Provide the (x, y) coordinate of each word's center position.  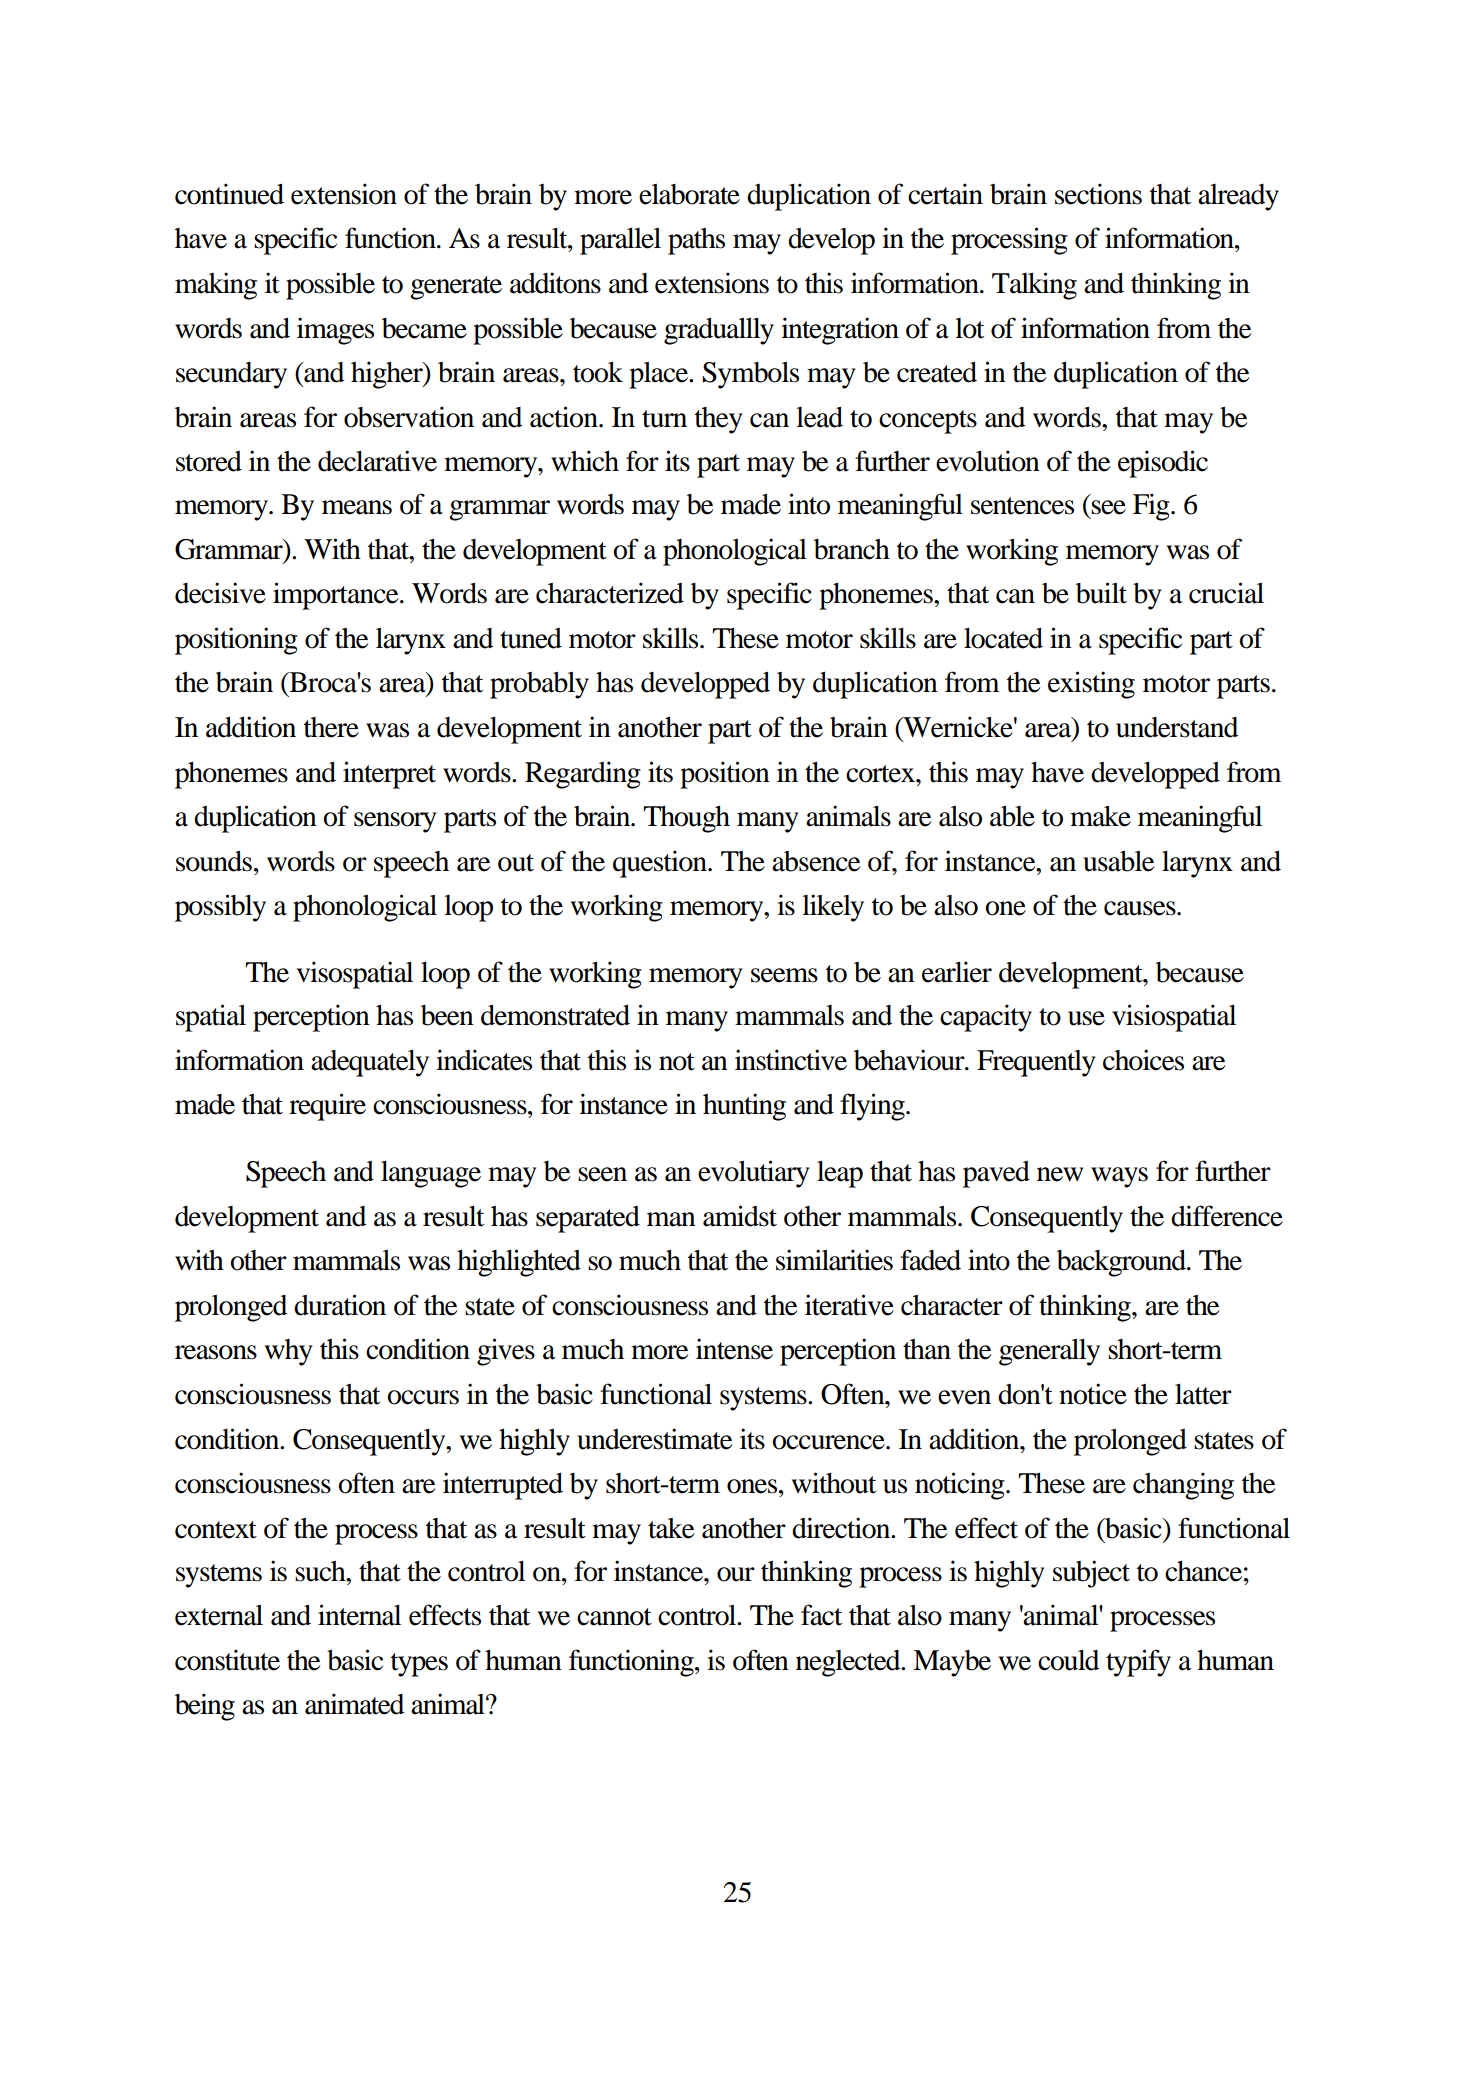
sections (1098, 194)
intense (734, 1349)
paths (696, 241)
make (1100, 816)
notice (1093, 1394)
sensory (395, 822)
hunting (744, 1107)
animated (355, 1704)
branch (852, 549)
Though (686, 819)
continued (229, 194)
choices (1143, 1060)
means (357, 507)
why (289, 1352)
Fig (1152, 507)
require (327, 1107)
